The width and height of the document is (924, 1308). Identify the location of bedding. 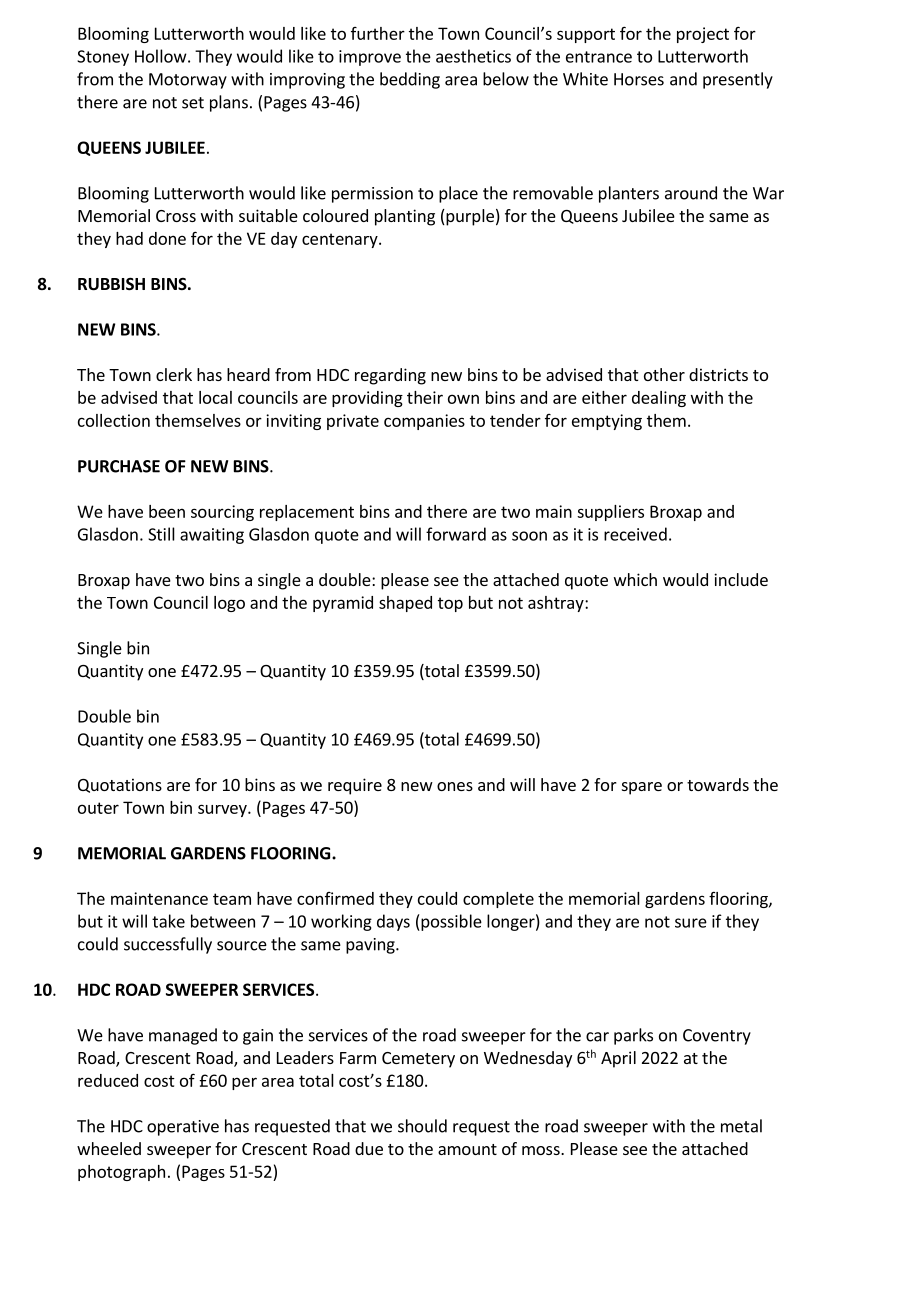
(410, 80).
